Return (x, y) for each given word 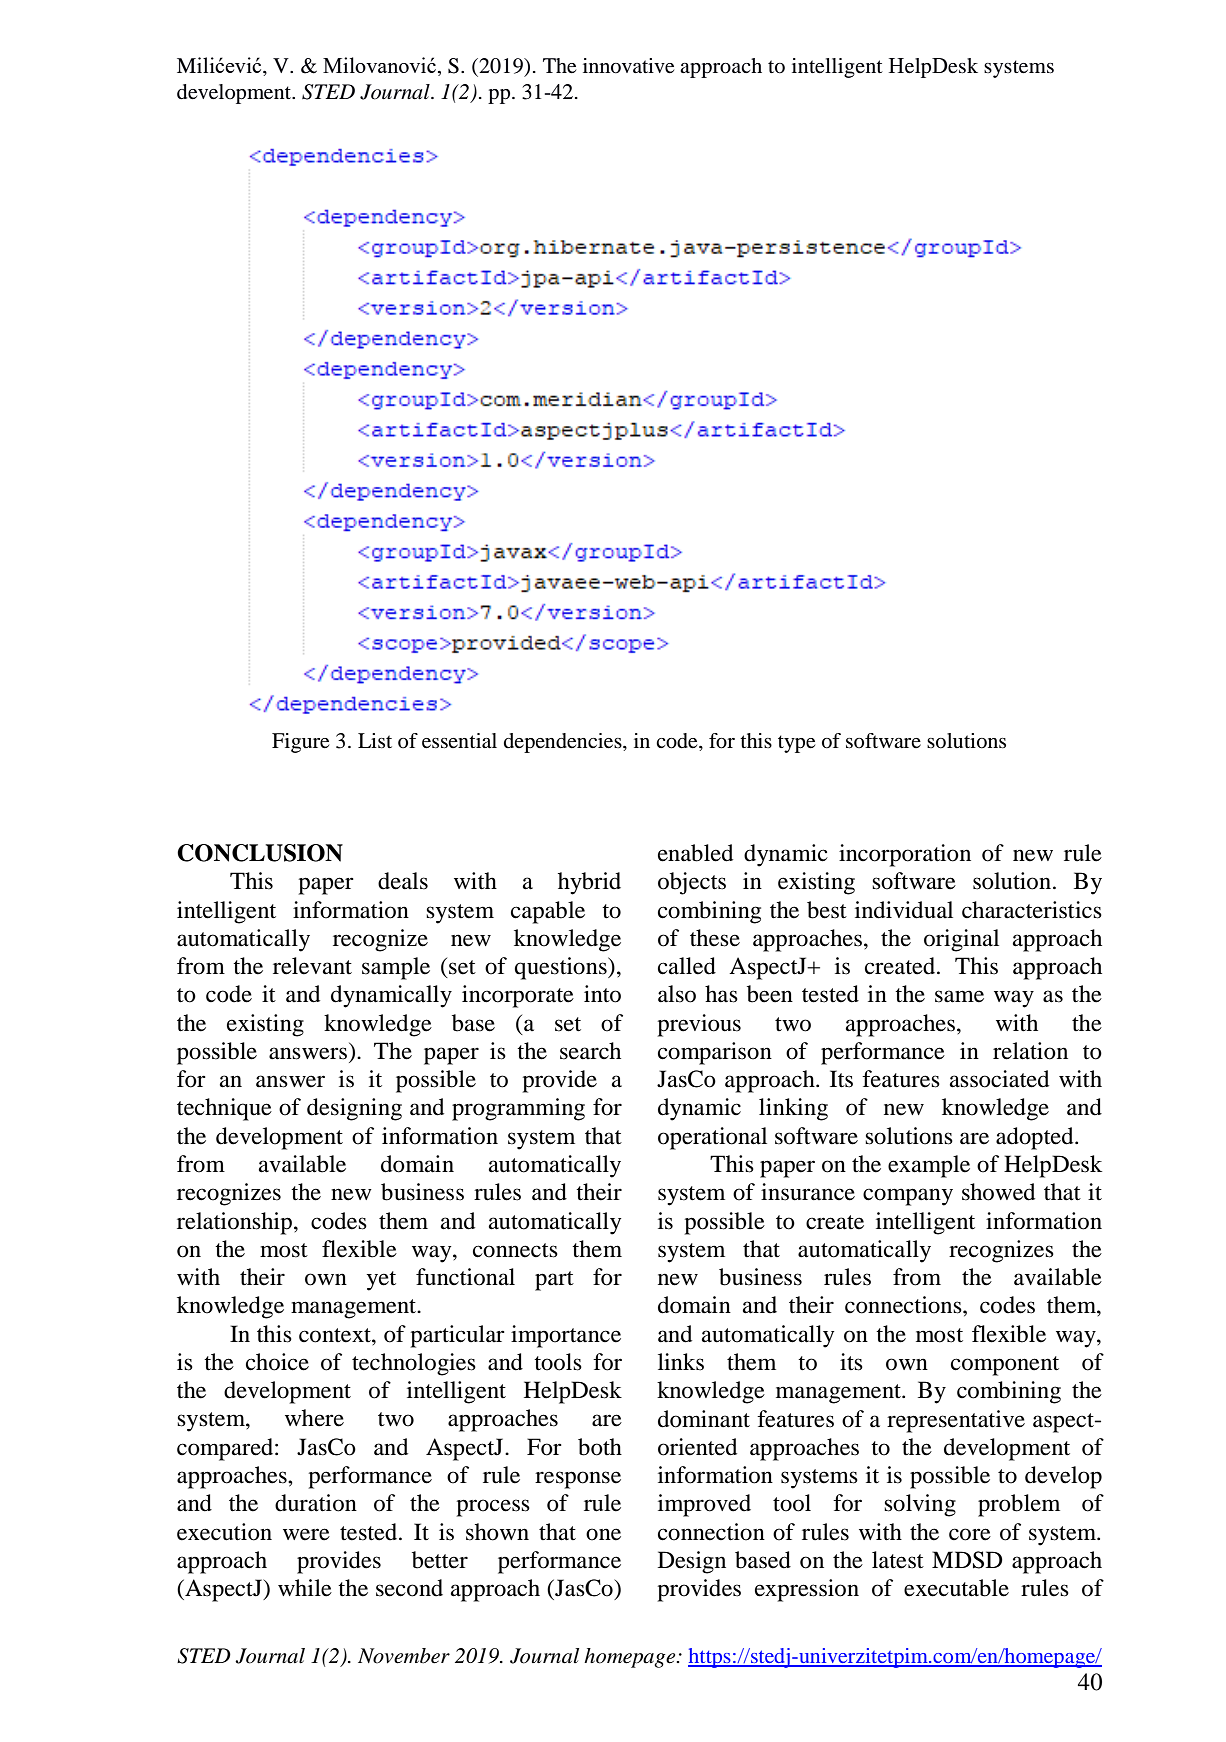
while (305, 1588)
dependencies (564, 743)
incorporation (905, 855)
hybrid (589, 883)
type (796, 744)
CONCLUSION (260, 853)
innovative (628, 66)
